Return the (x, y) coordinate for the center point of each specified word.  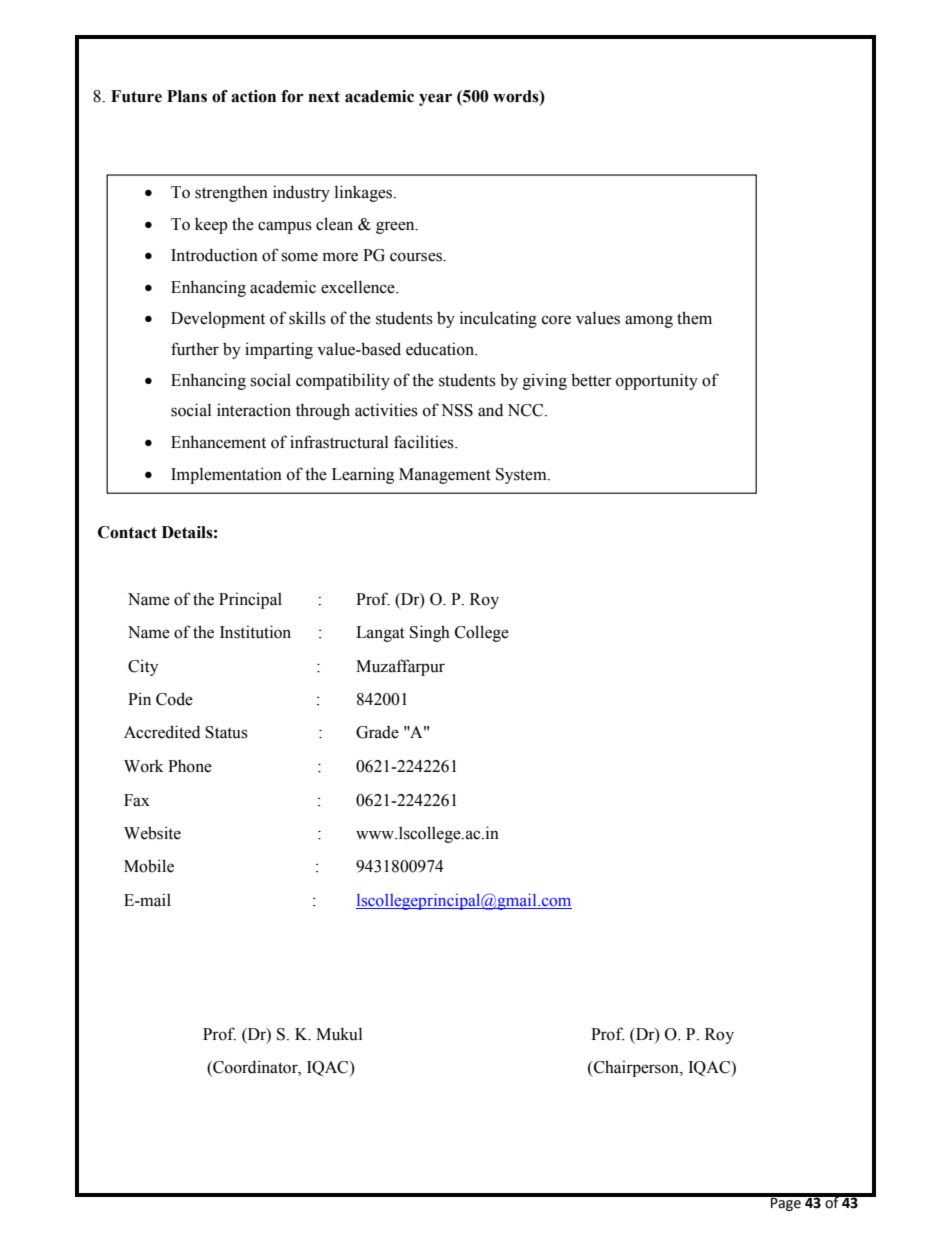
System (522, 476)
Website (152, 833)
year (435, 99)
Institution (255, 632)
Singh (430, 633)
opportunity (657, 381)
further (195, 349)
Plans (187, 96)
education (441, 349)
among (649, 321)
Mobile (149, 866)
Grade (377, 732)
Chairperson (636, 1068)
